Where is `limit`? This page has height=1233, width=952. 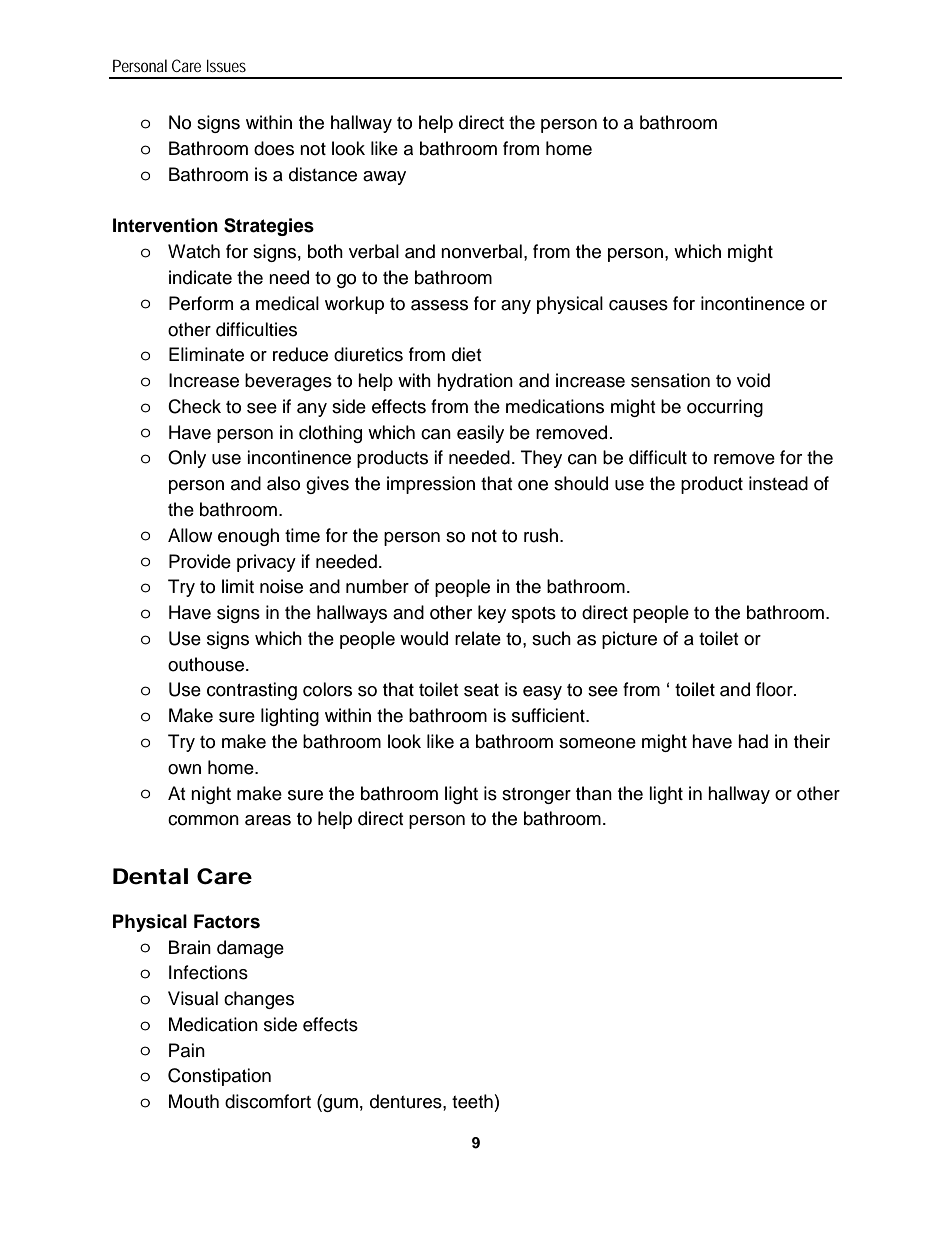 limit is located at coordinates (238, 586).
